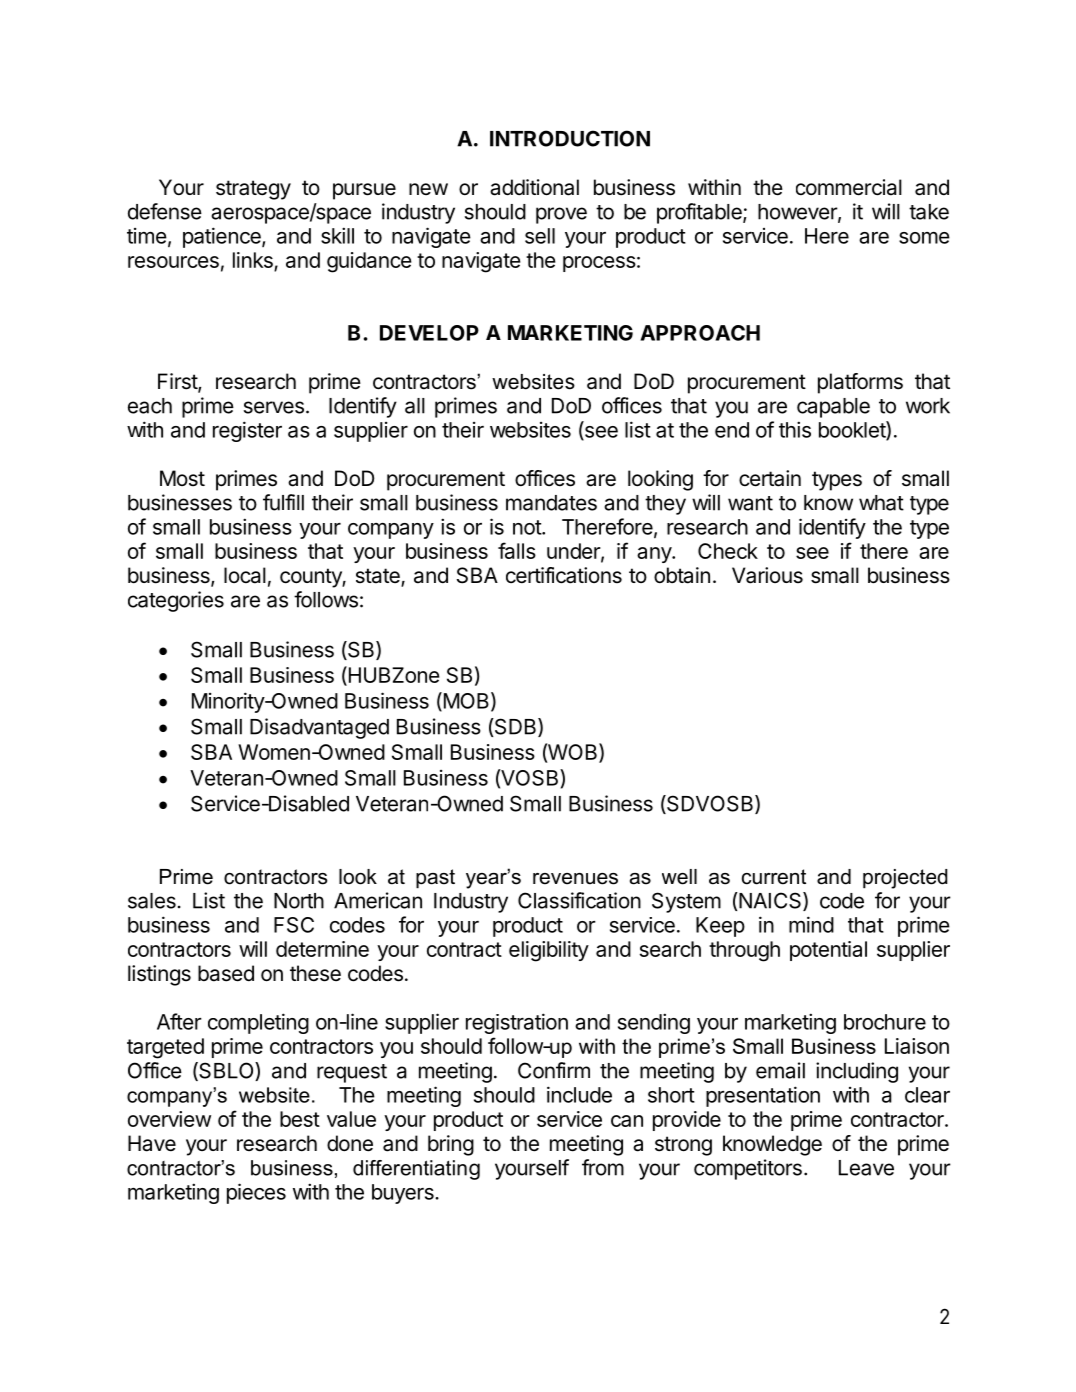  I want to click on based, so click(226, 973).
